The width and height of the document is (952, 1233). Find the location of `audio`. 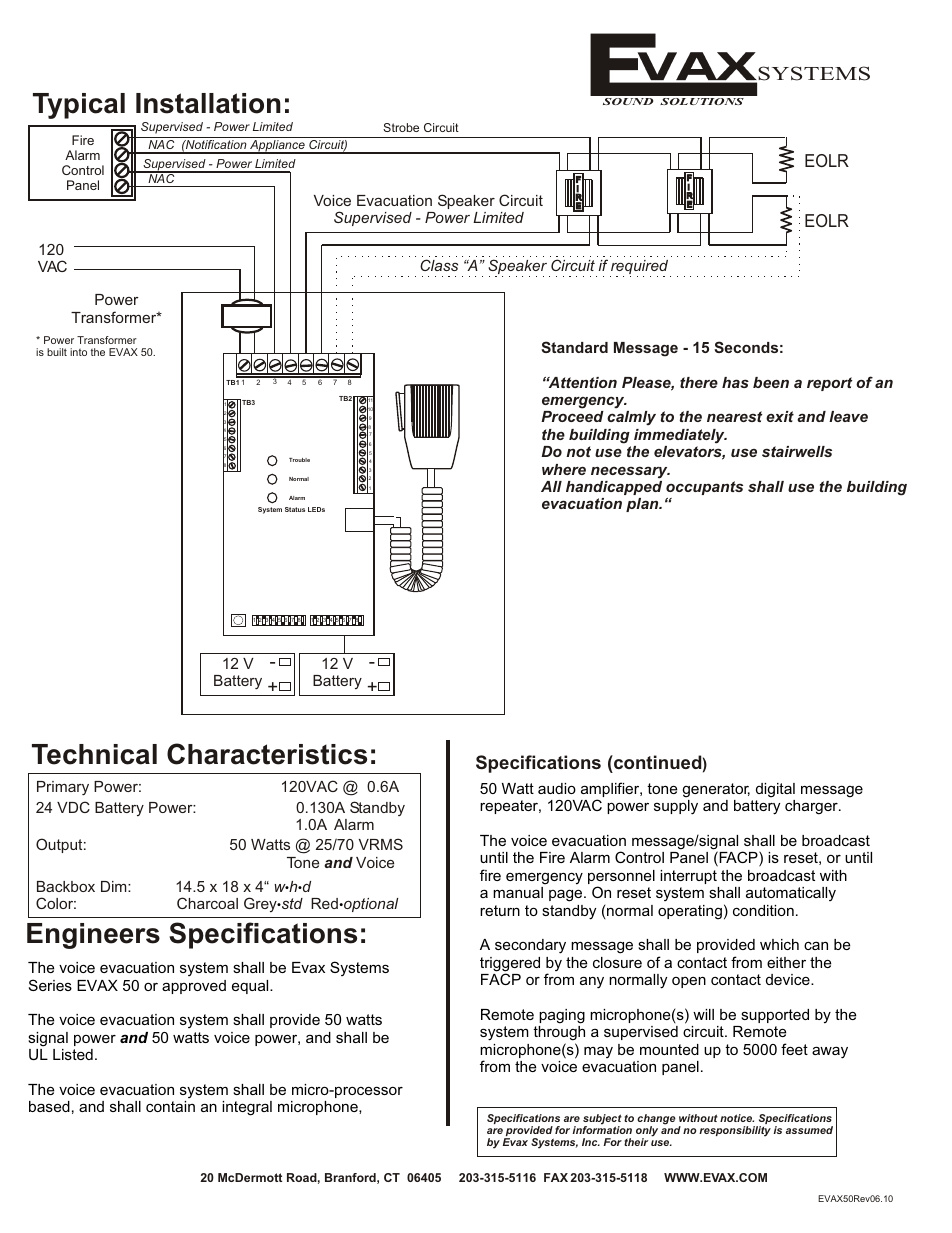

audio is located at coordinates (557, 788).
